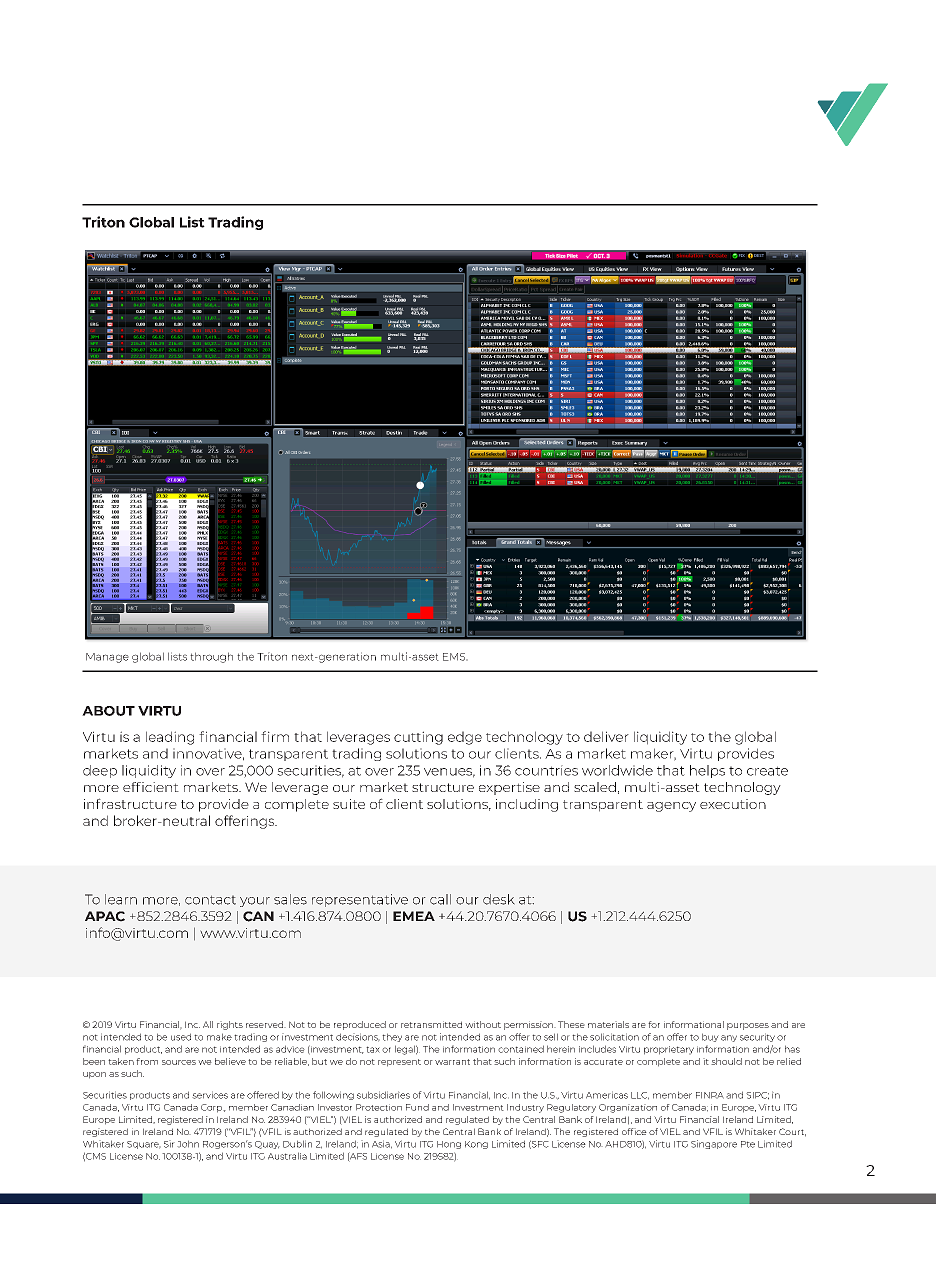 The width and height of the document is (936, 1288). Describe the element at coordinates (465, 738) in the document. I see `edge` at that location.
